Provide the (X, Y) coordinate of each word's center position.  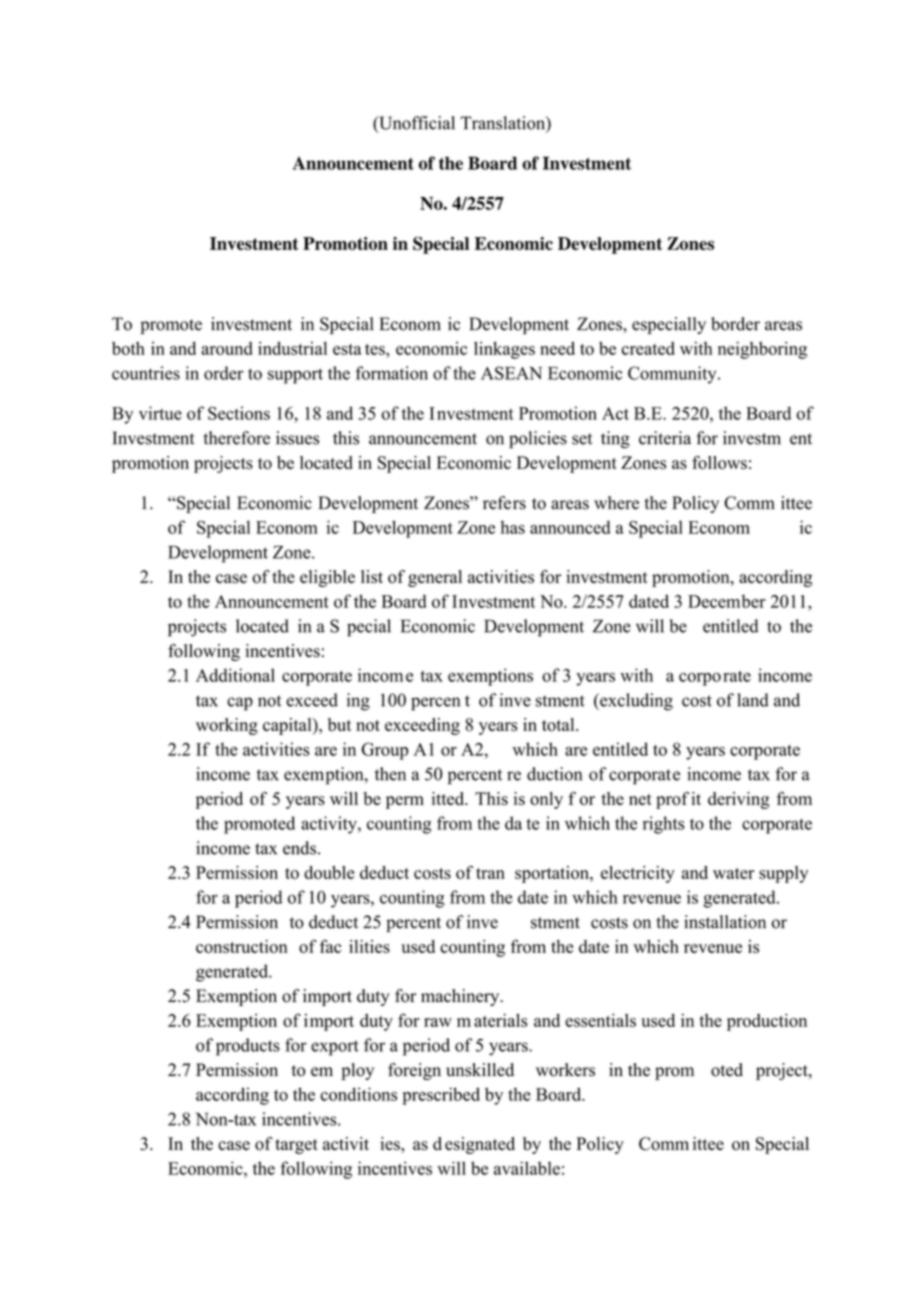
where (616, 503)
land (753, 700)
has (513, 527)
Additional (235, 675)
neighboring (762, 350)
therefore (236, 438)
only (546, 800)
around (227, 348)
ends (299, 848)
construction (242, 946)
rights (663, 825)
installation (725, 922)
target (296, 1146)
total (559, 724)
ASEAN (511, 373)
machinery (461, 997)
